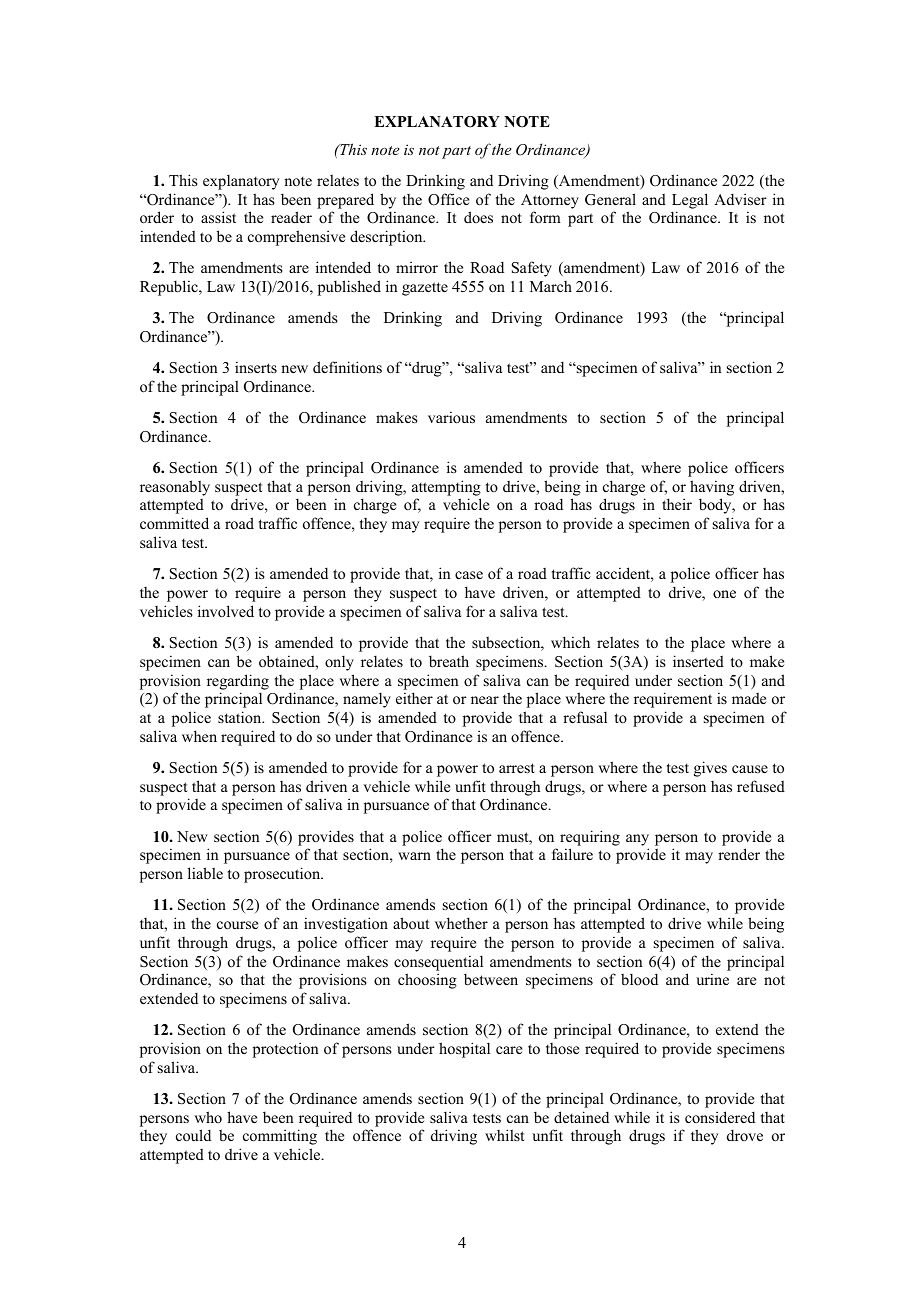 The width and height of the screenshot is (924, 1308). Describe the element at coordinates (218, 217) in the screenshot. I see `assist` at that location.
